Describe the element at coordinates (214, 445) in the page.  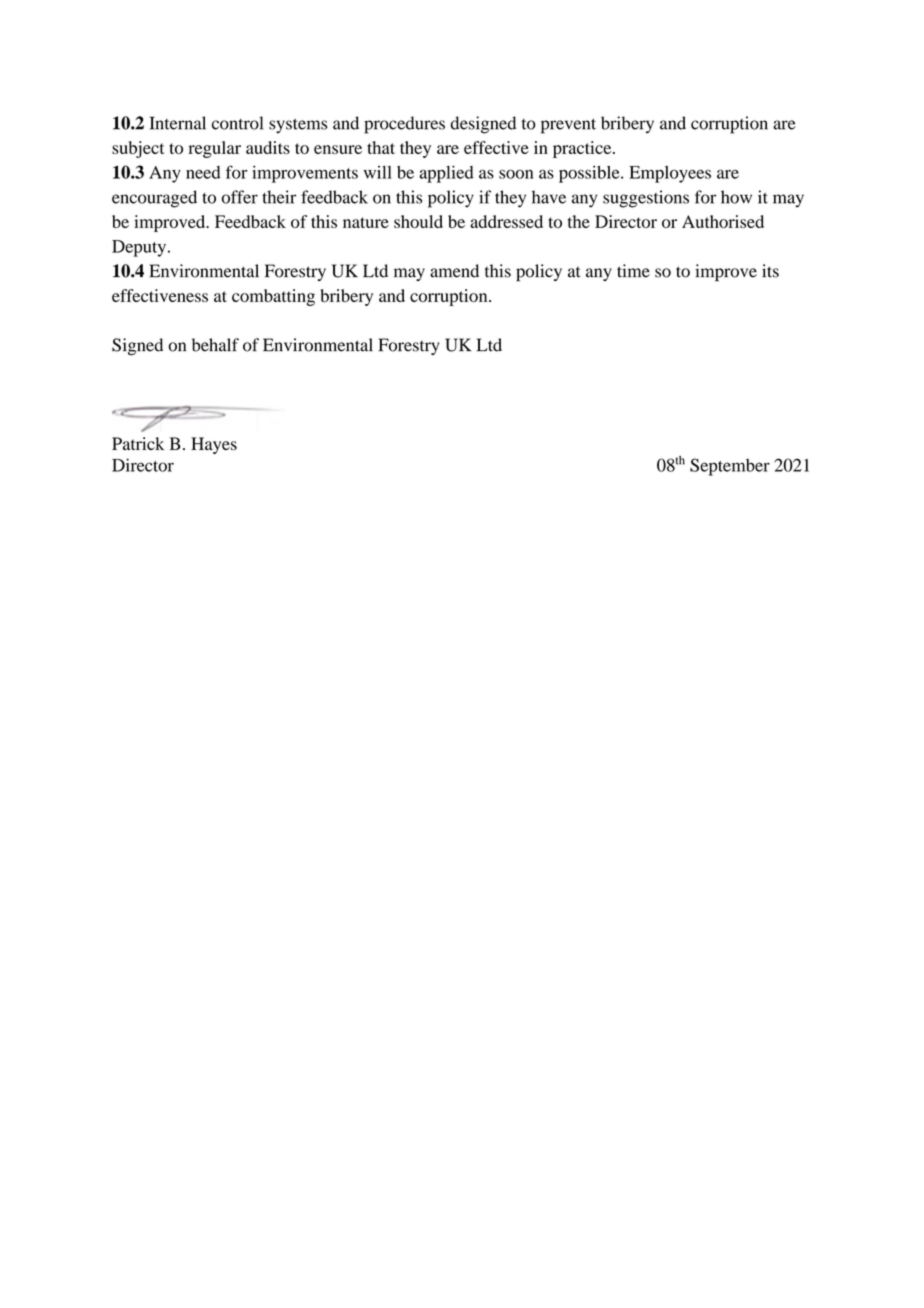
I see `Hayes` at that location.
